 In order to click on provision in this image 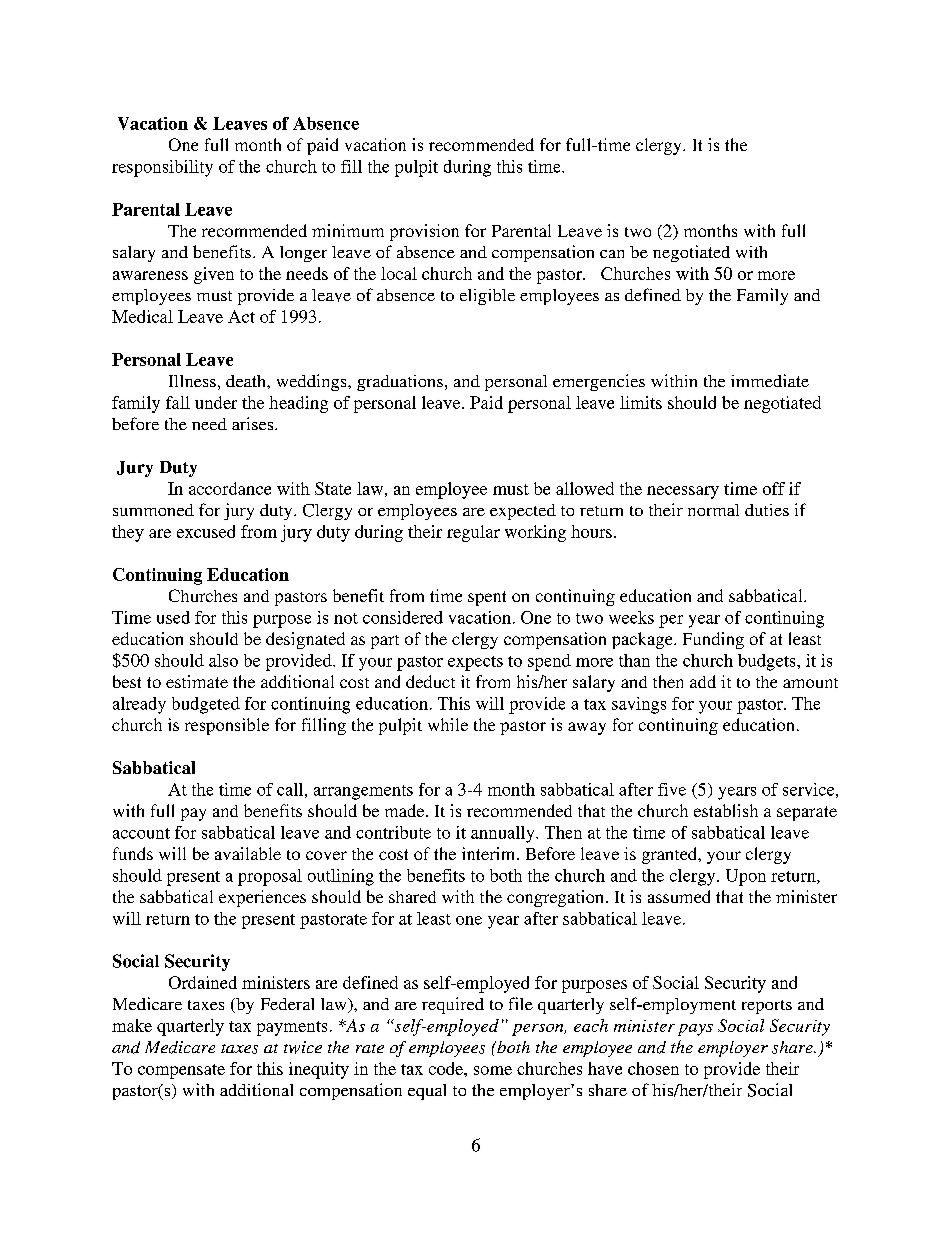, I will do `click(424, 232)`.
